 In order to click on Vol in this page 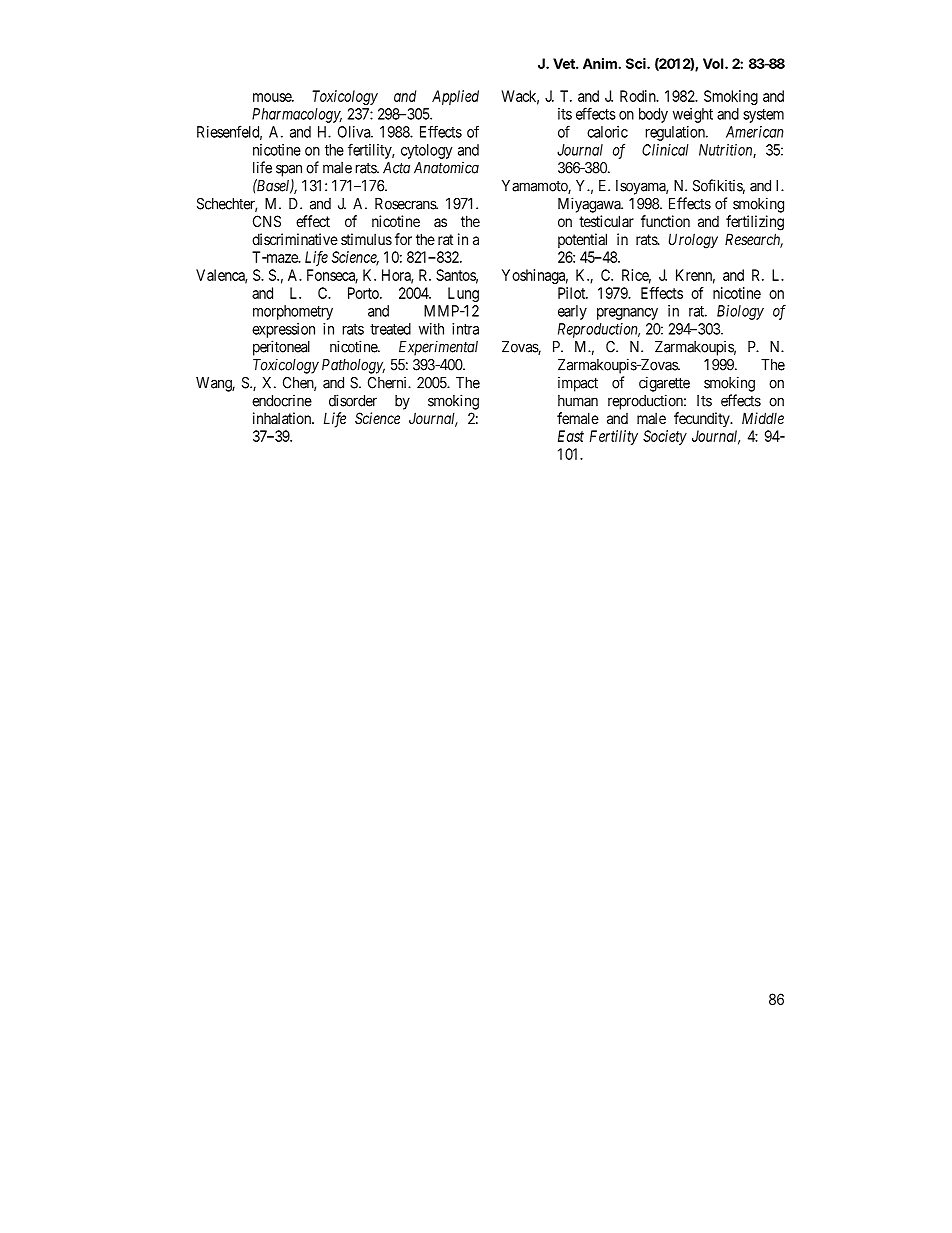, I will do `click(714, 63)`.
